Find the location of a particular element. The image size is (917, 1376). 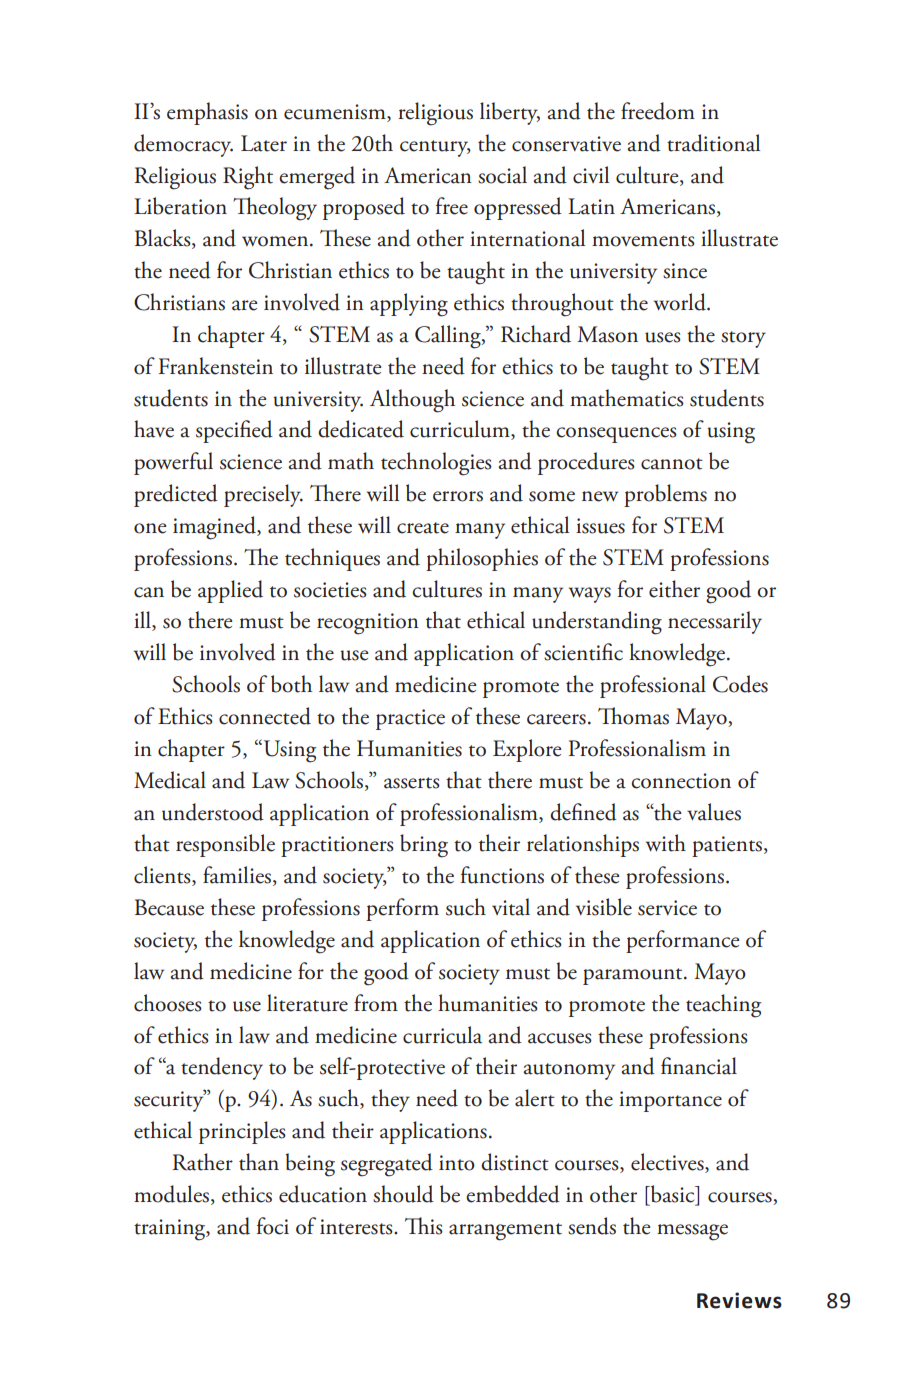

philosophies is located at coordinates (482, 559).
